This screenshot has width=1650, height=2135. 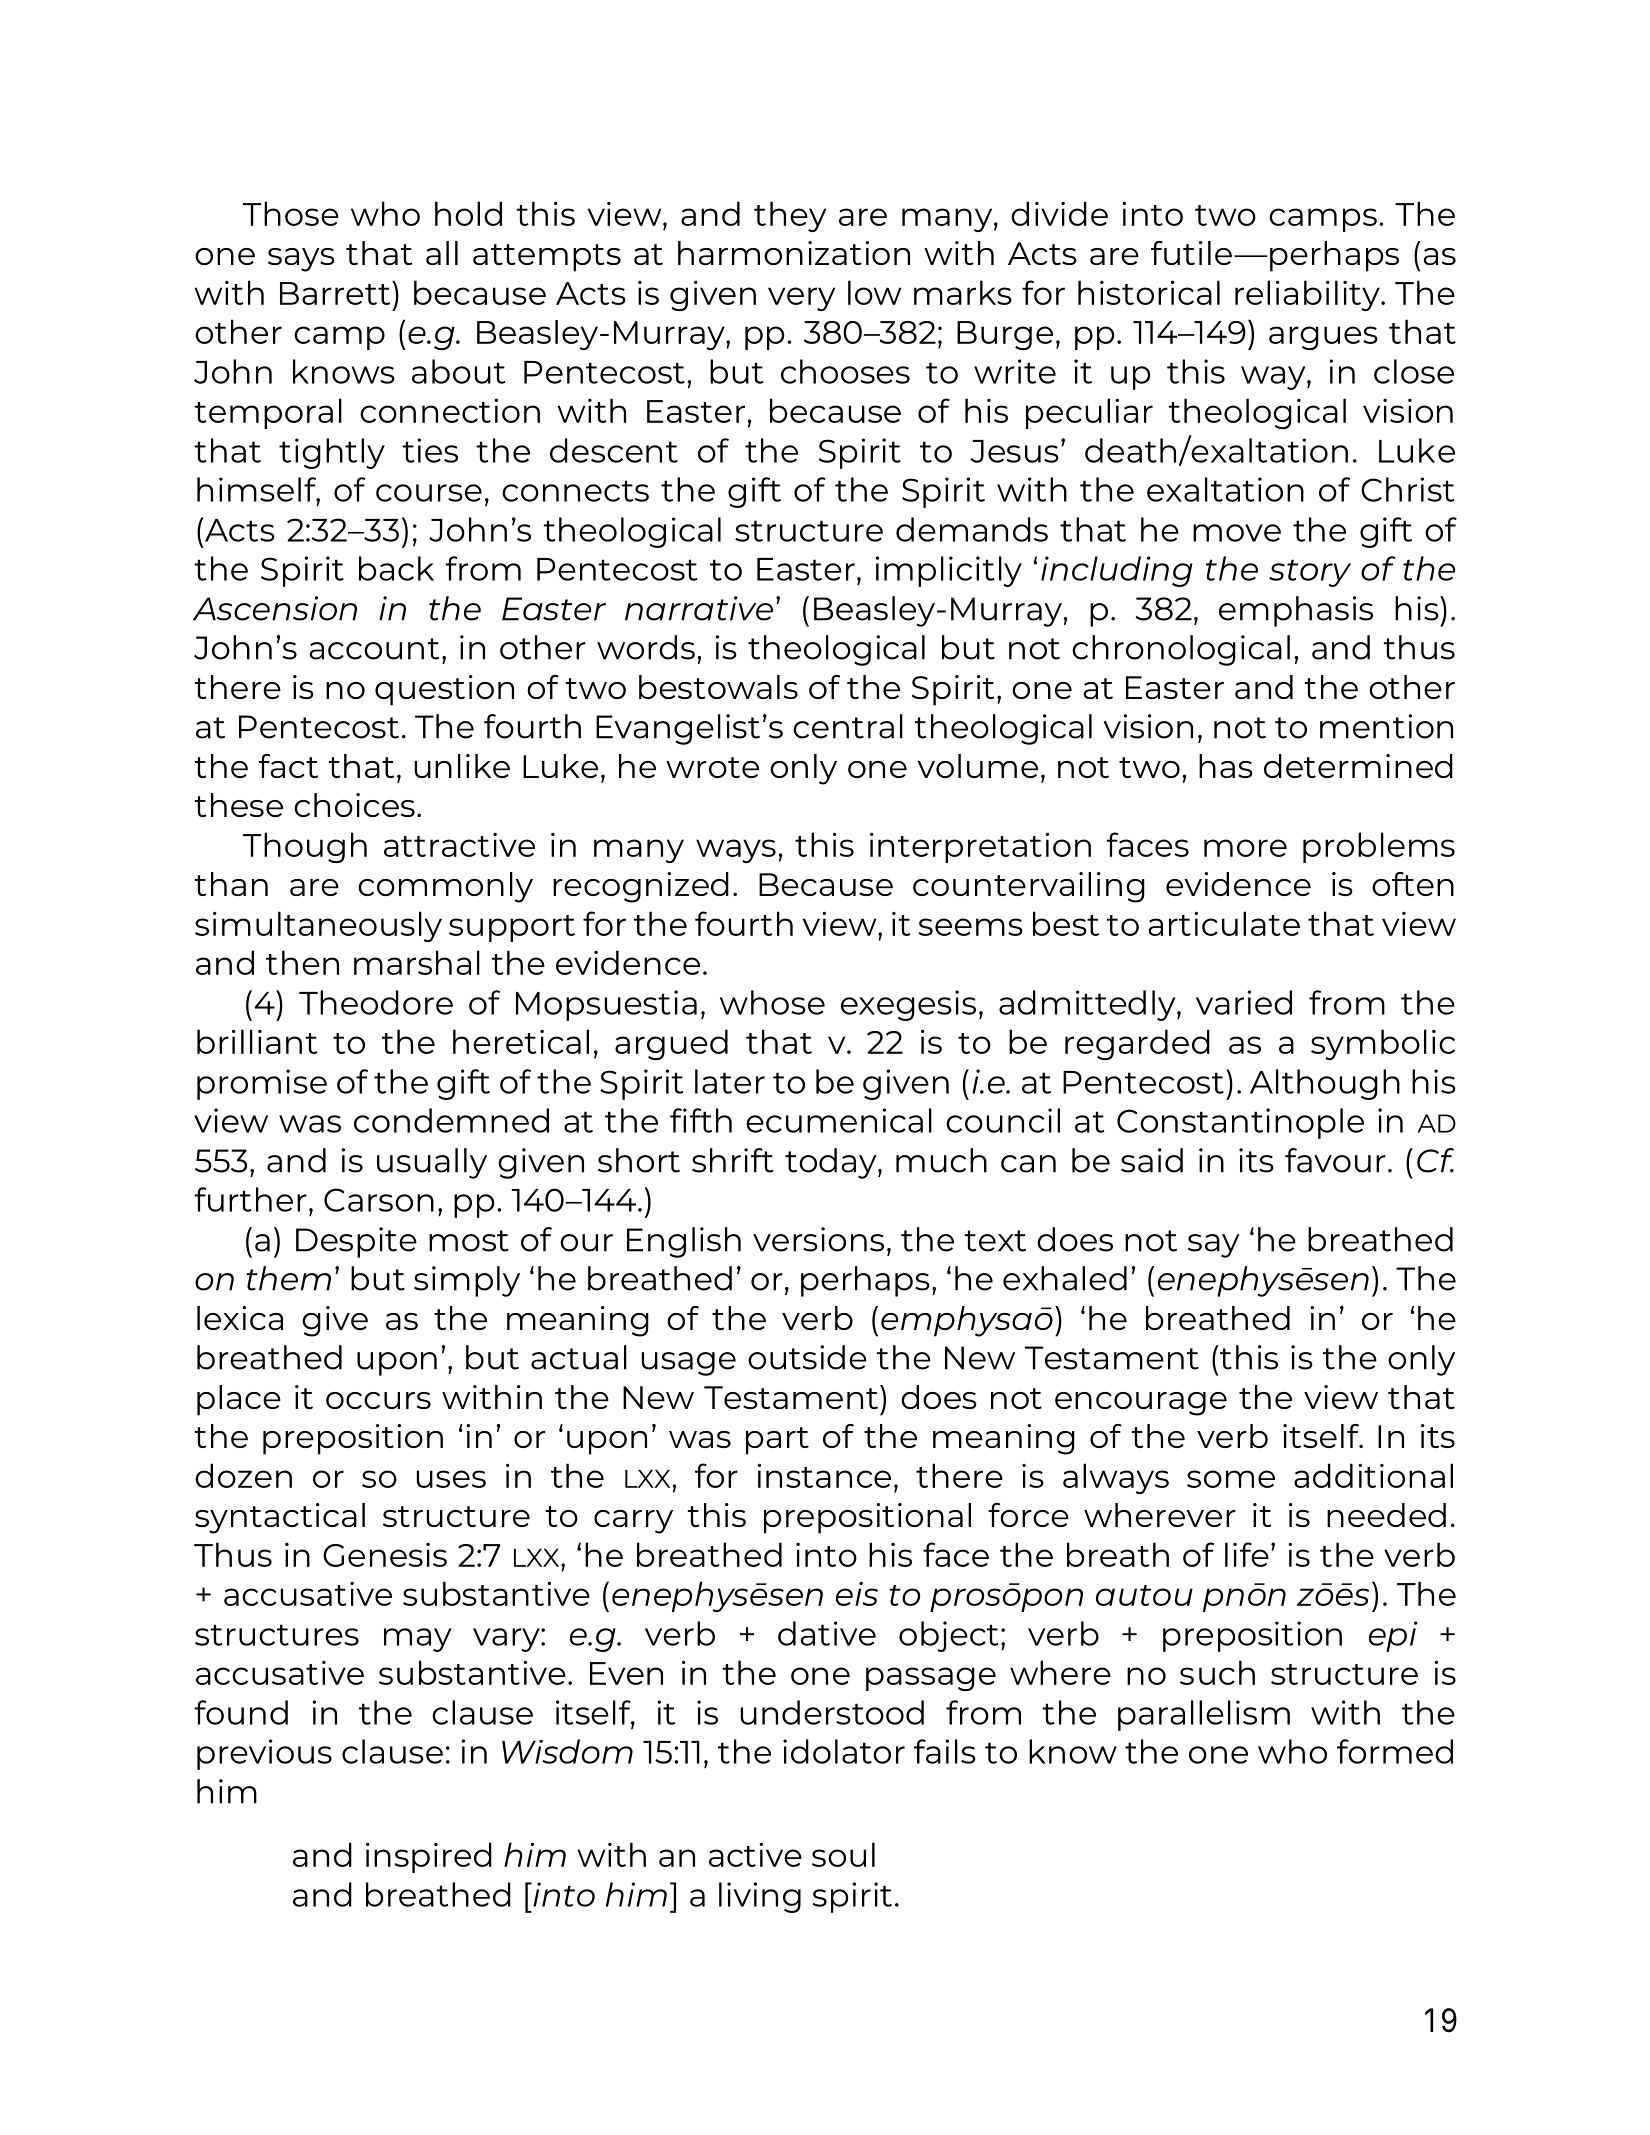 What do you see at coordinates (429, 1857) in the screenshot?
I see `inspired` at bounding box center [429, 1857].
